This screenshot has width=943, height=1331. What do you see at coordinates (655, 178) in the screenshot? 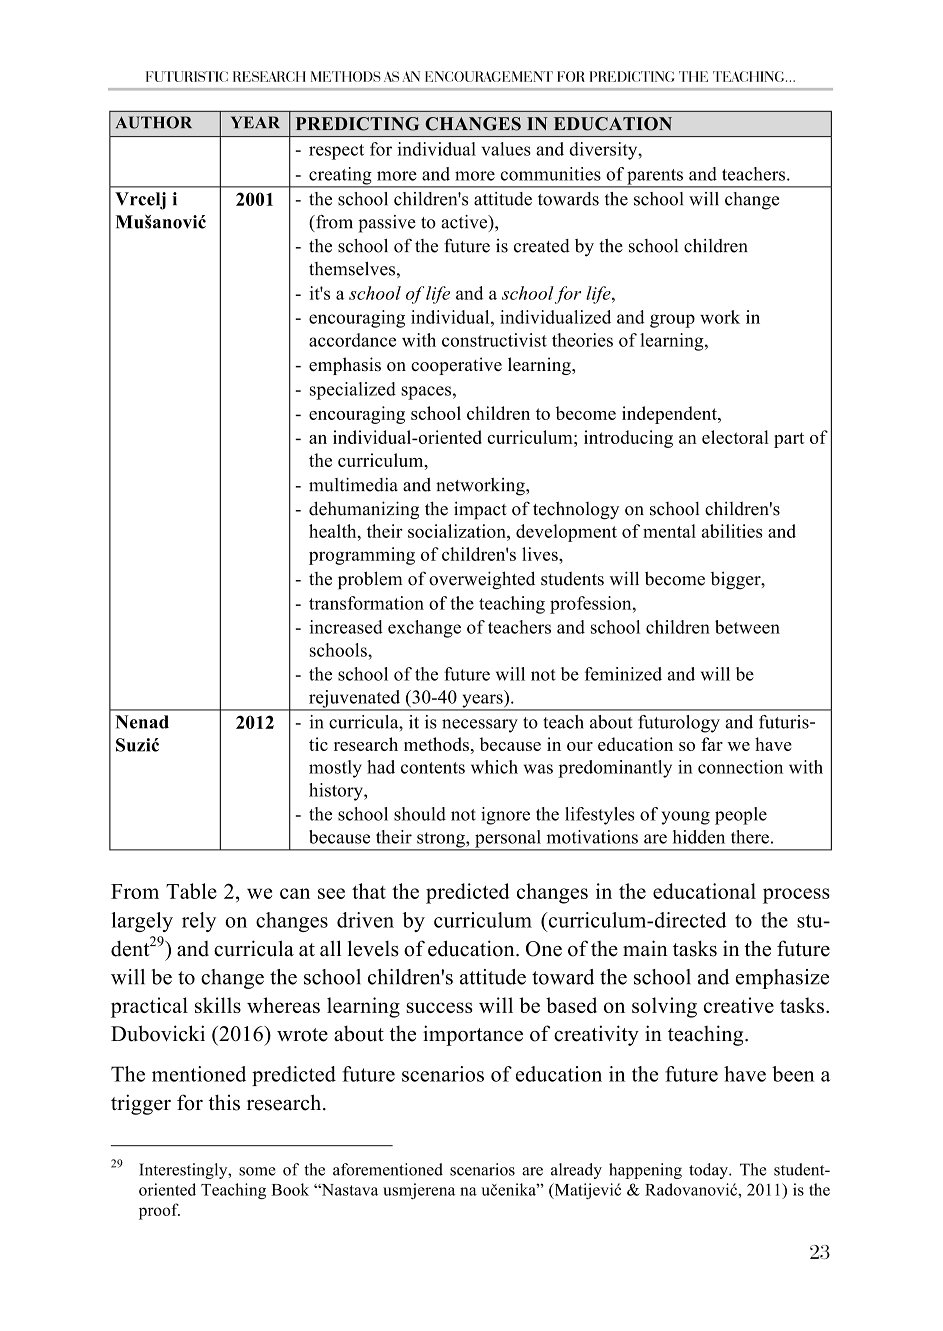
I see `parents` at bounding box center [655, 178].
